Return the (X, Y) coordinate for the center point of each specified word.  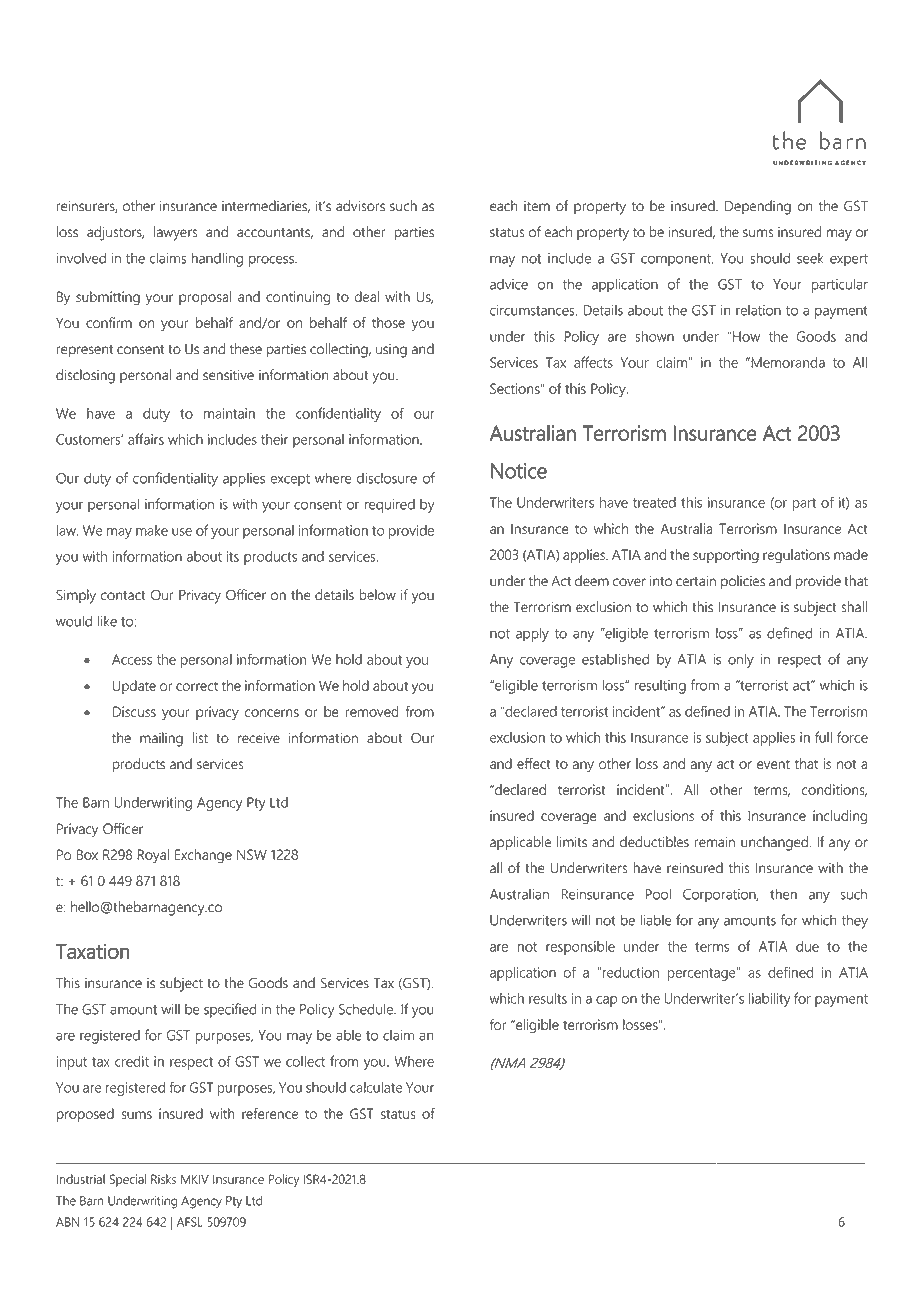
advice (509, 284)
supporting (726, 556)
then (783, 894)
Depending (758, 207)
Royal (153, 856)
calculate (376, 1087)
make (152, 530)
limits (572, 842)
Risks (163, 1179)
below (377, 595)
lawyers (175, 233)
